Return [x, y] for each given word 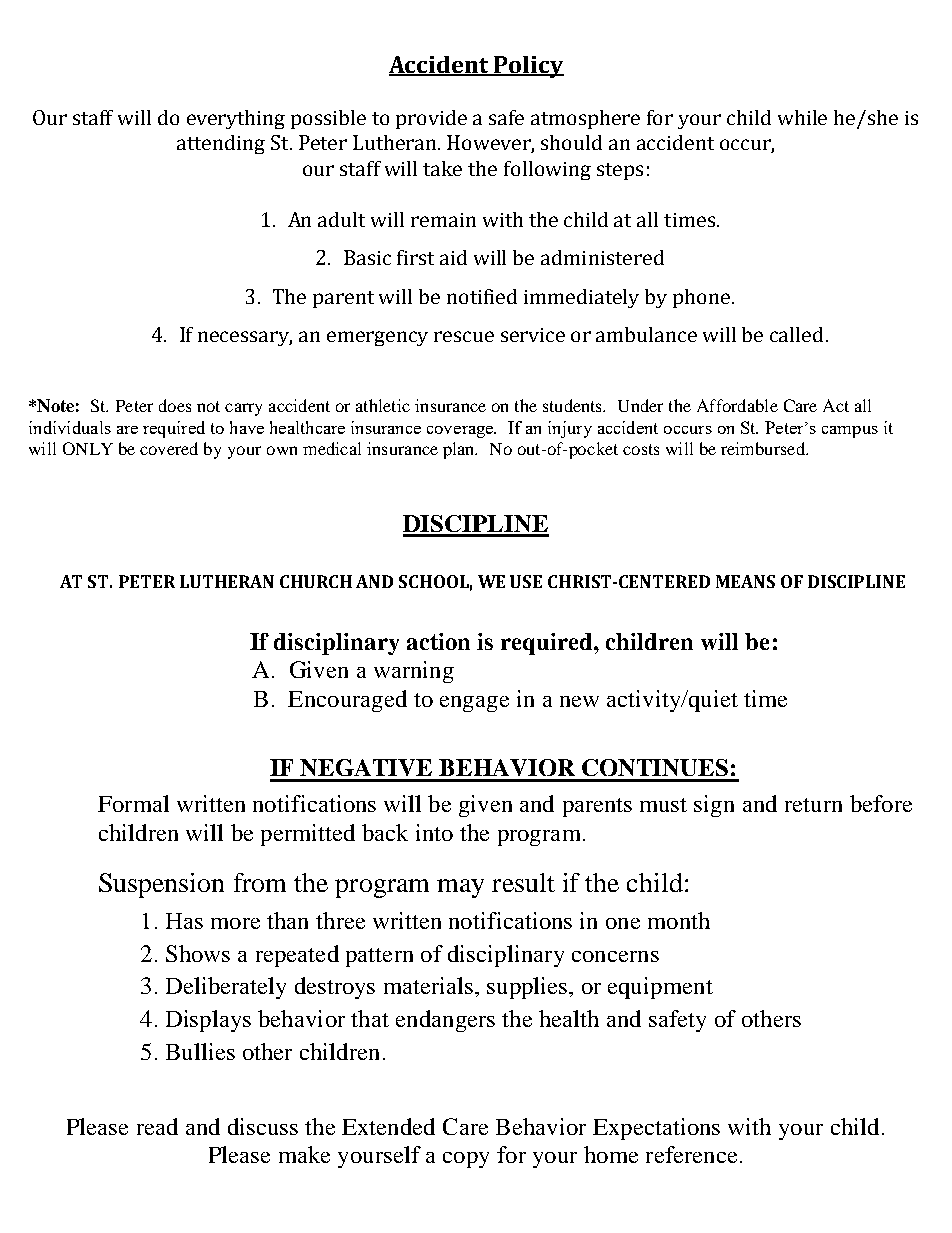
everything [236, 119]
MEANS [745, 581]
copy [466, 1160]
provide [431, 119]
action [438, 641]
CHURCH [316, 581]
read [157, 1126]
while [802, 117]
